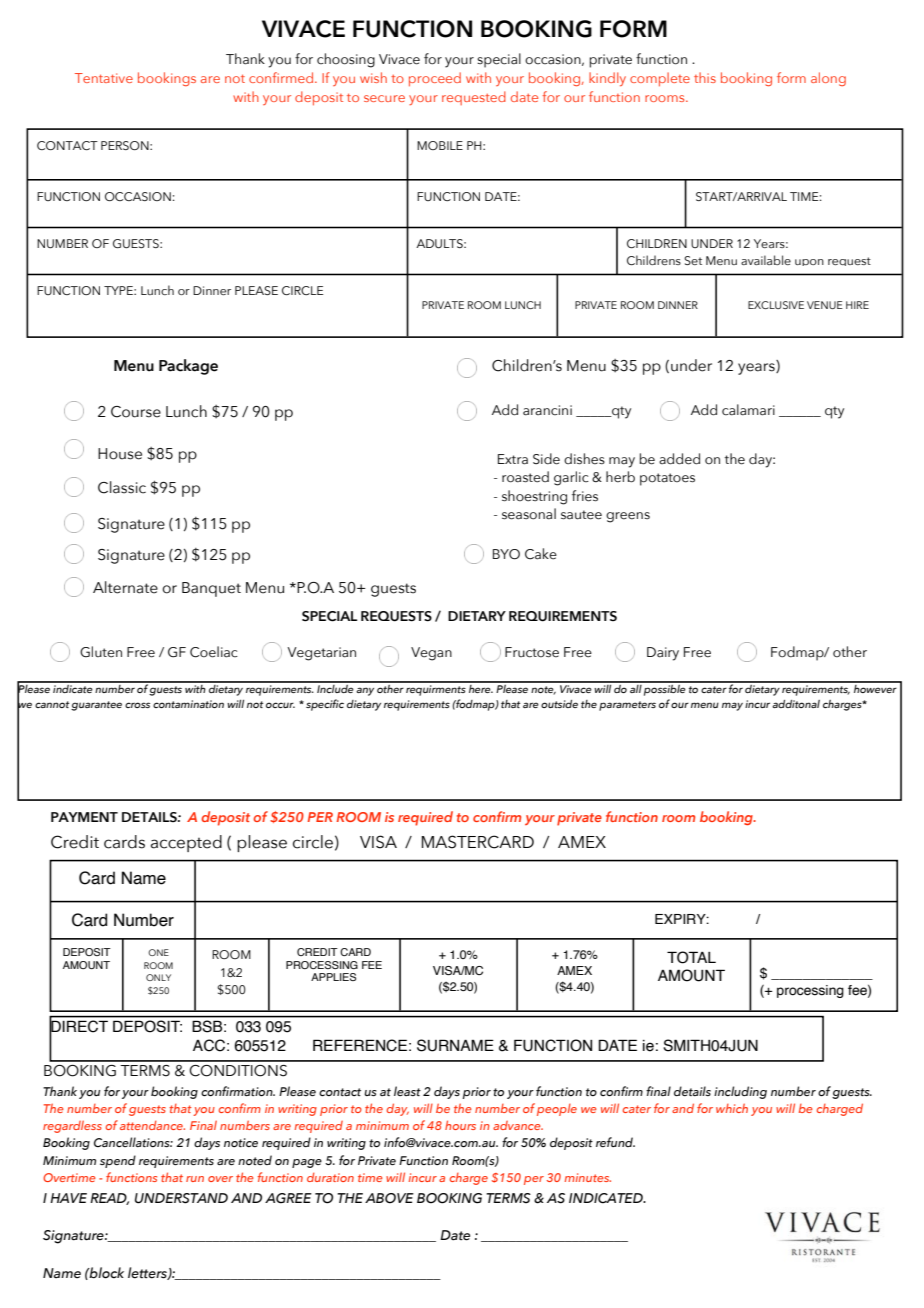  Describe the element at coordinates (513, 459) in the screenshot. I see `Extra` at that location.
